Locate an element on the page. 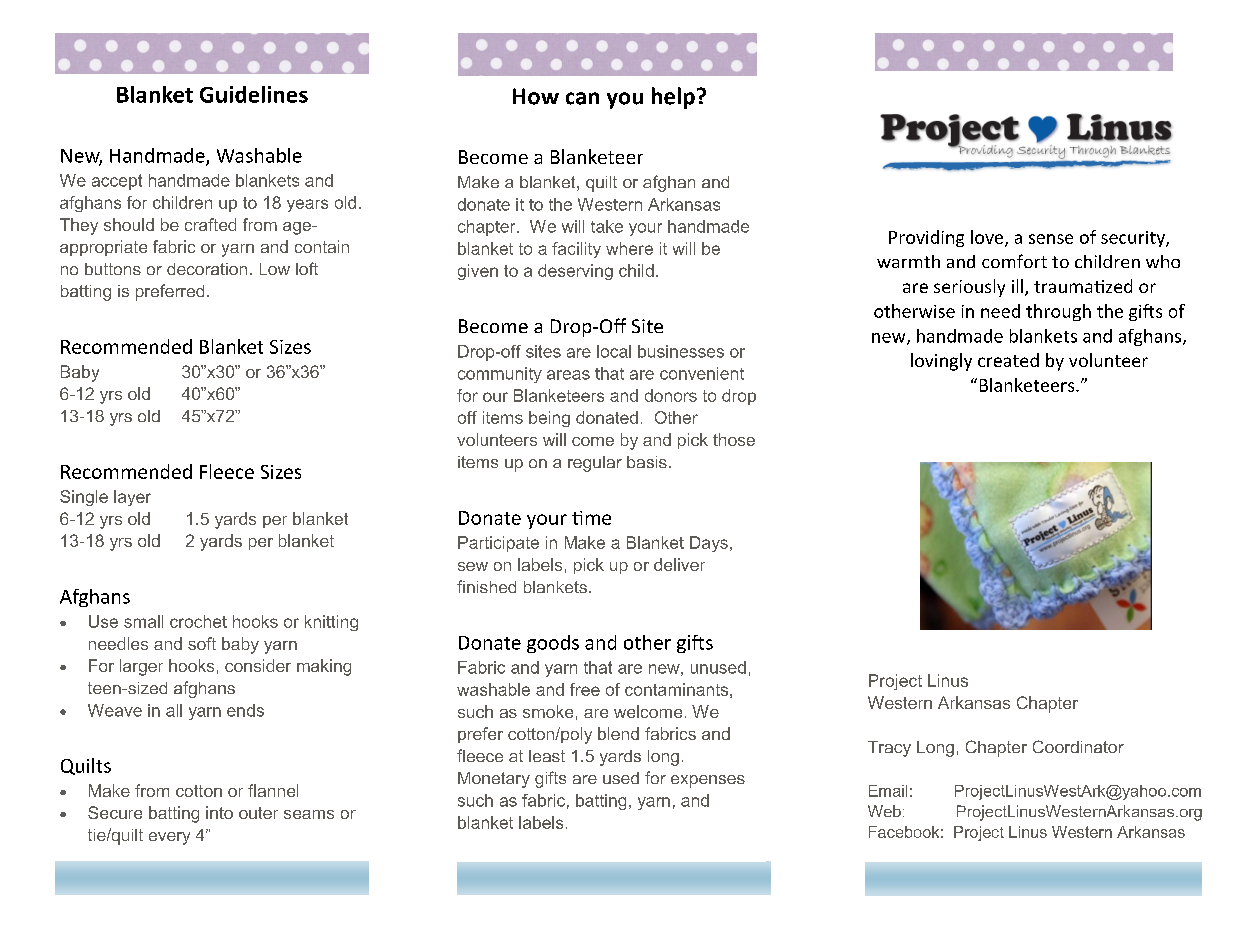 The height and width of the document is (952, 1233). love is located at coordinates (988, 238).
